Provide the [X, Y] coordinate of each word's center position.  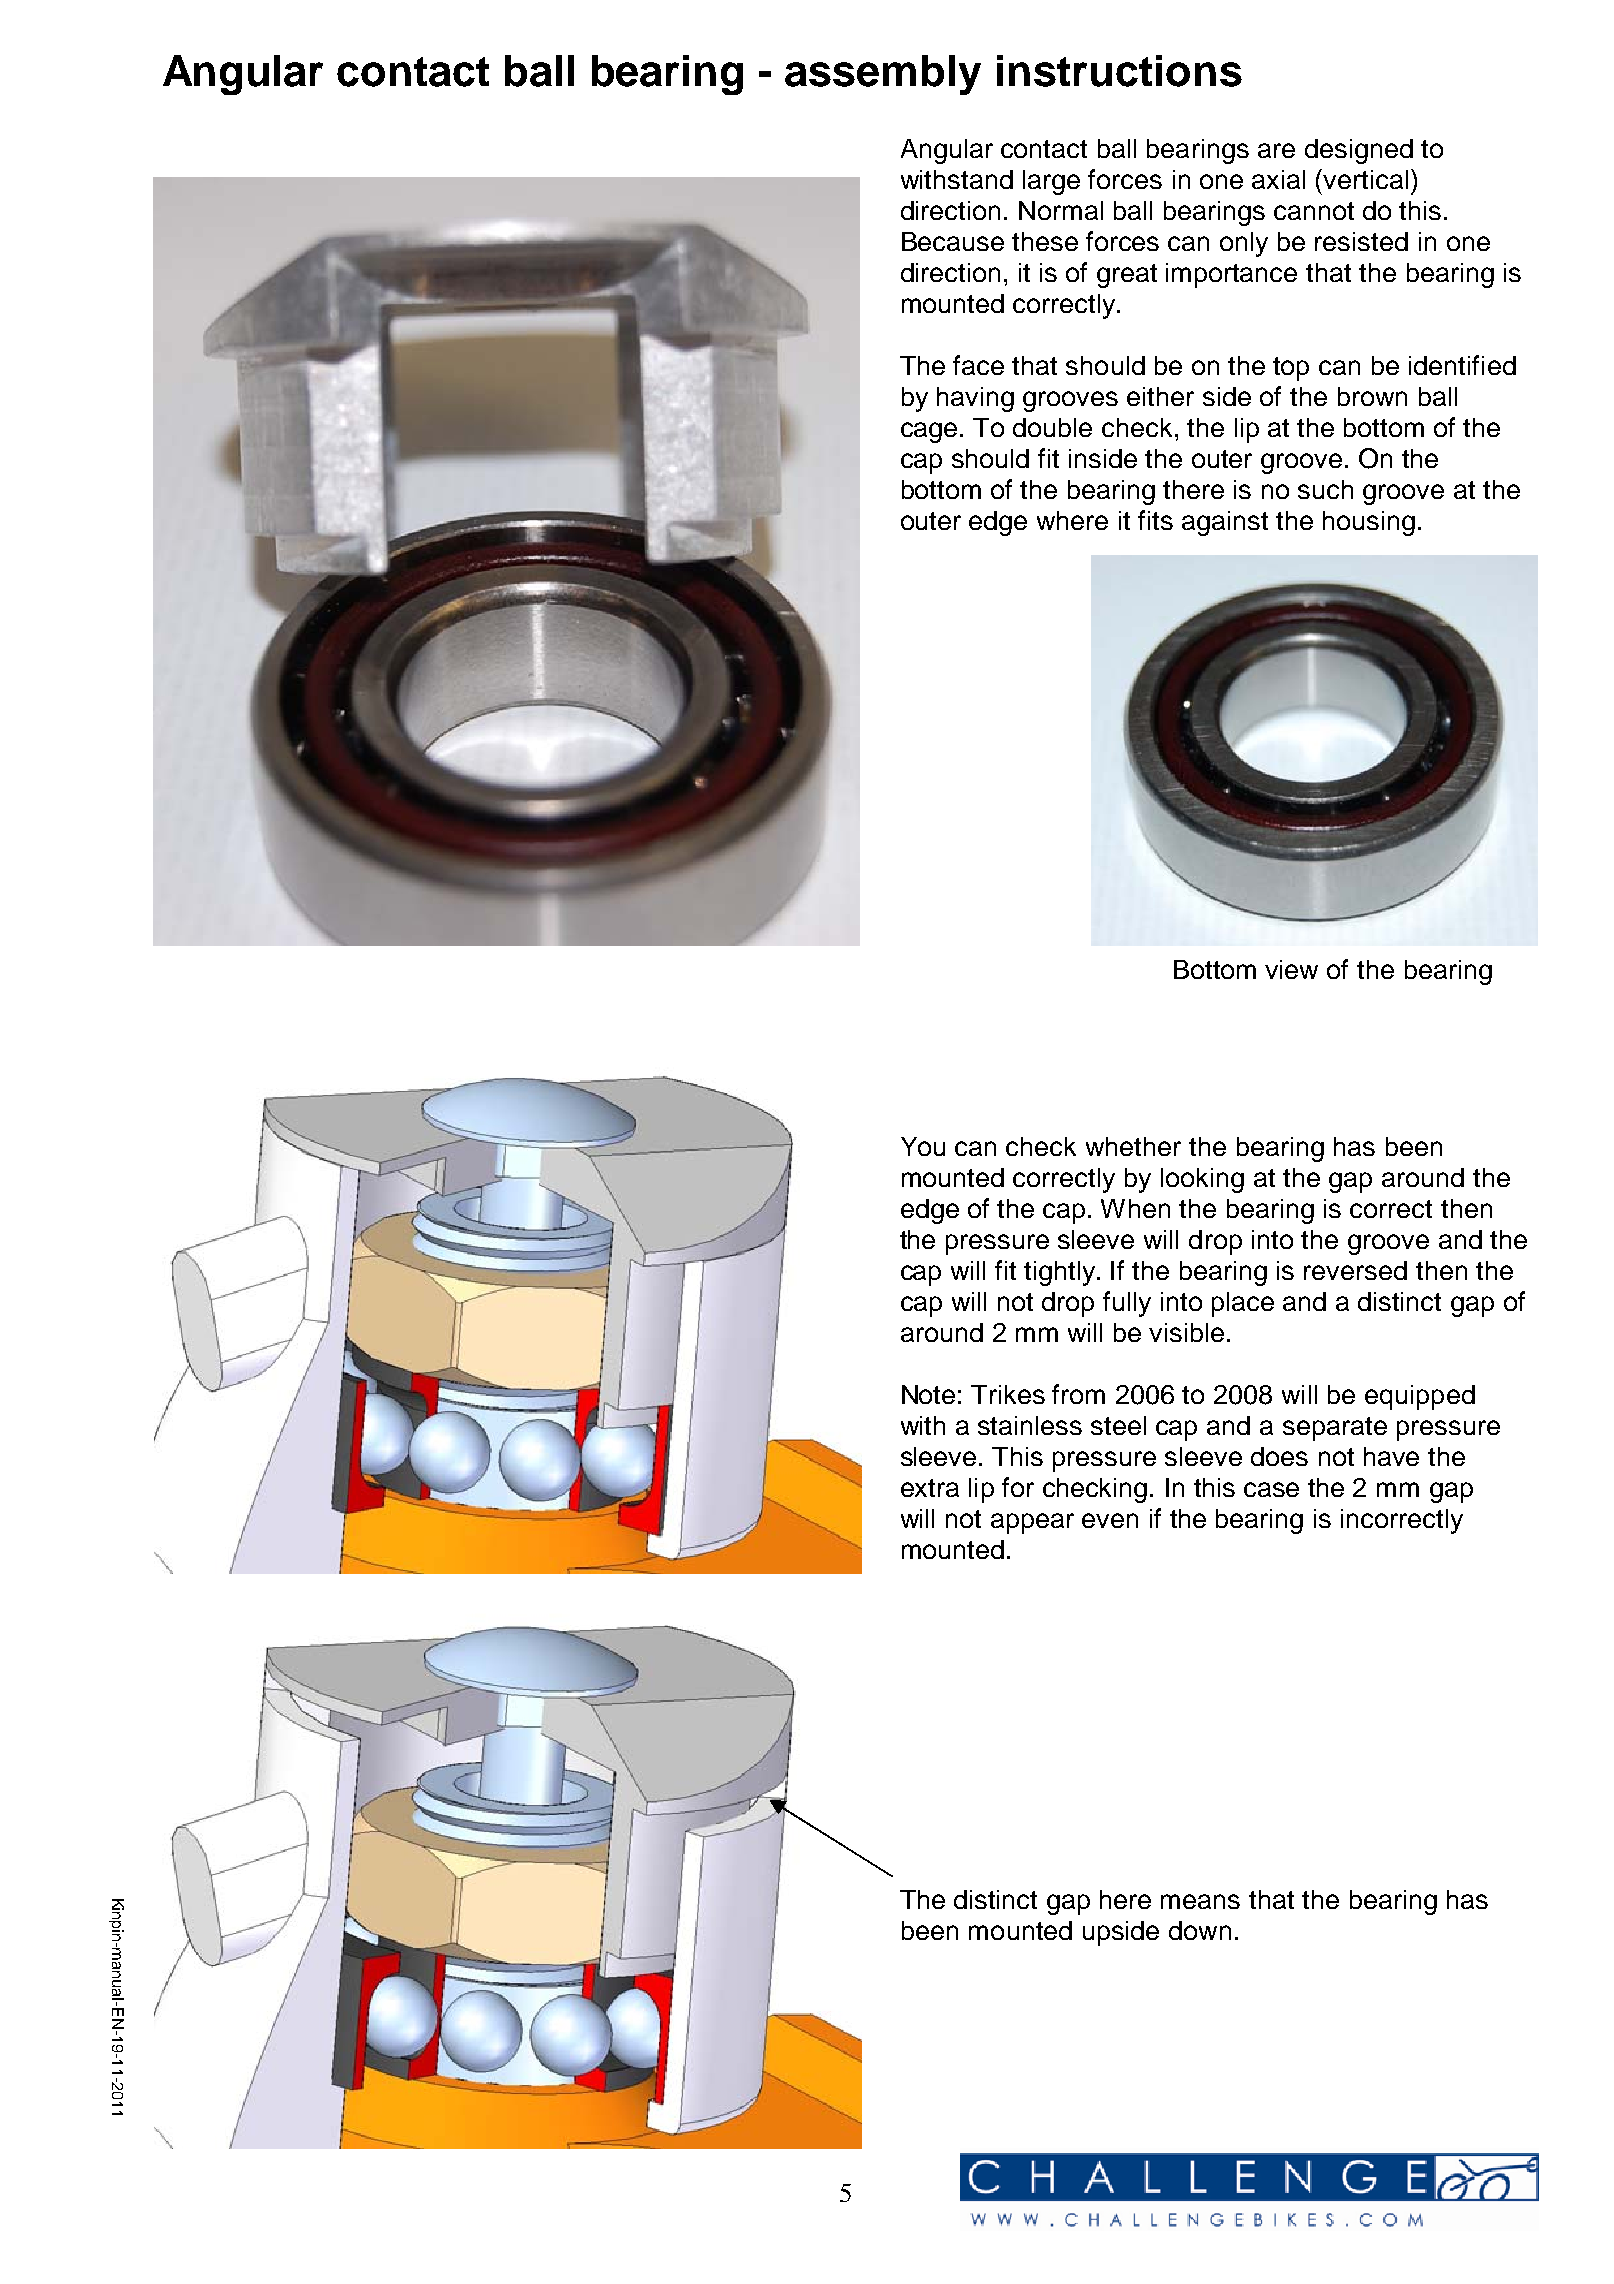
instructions [1119, 71]
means [1200, 1901]
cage [929, 432]
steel [1118, 1425]
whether [1133, 1146]
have [1391, 1456]
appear [1032, 1523]
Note [928, 1394]
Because [953, 241]
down [1200, 1930]
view [1291, 969]
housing [1369, 523]
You [923, 1146]
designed [1359, 151]
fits [1155, 520]
